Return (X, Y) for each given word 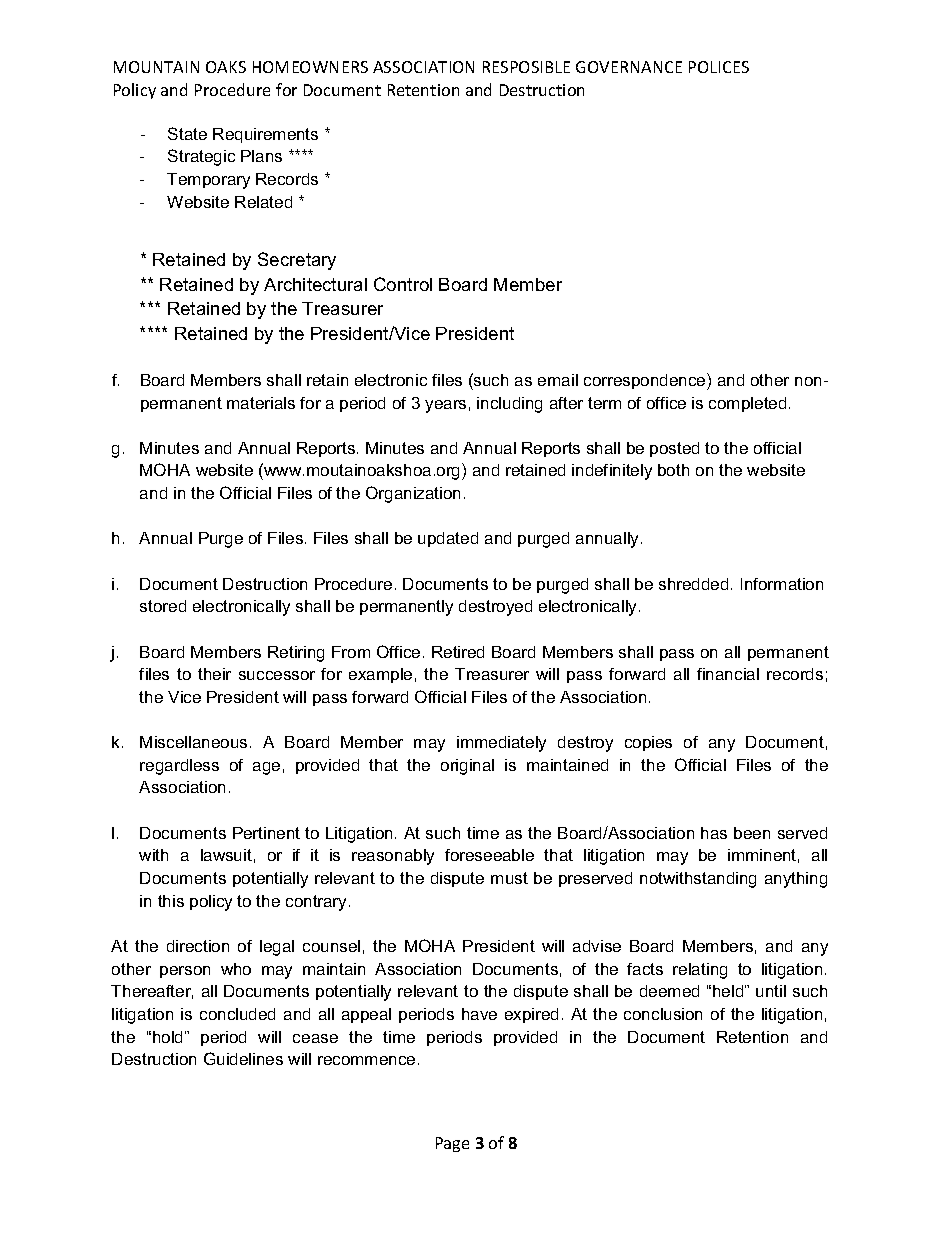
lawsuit (226, 855)
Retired (458, 652)
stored (163, 606)
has (714, 833)
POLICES (719, 67)
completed (747, 404)
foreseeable (489, 855)
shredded (693, 584)
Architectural (315, 284)
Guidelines (243, 1058)
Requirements (265, 135)
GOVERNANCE (629, 67)
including (509, 405)
